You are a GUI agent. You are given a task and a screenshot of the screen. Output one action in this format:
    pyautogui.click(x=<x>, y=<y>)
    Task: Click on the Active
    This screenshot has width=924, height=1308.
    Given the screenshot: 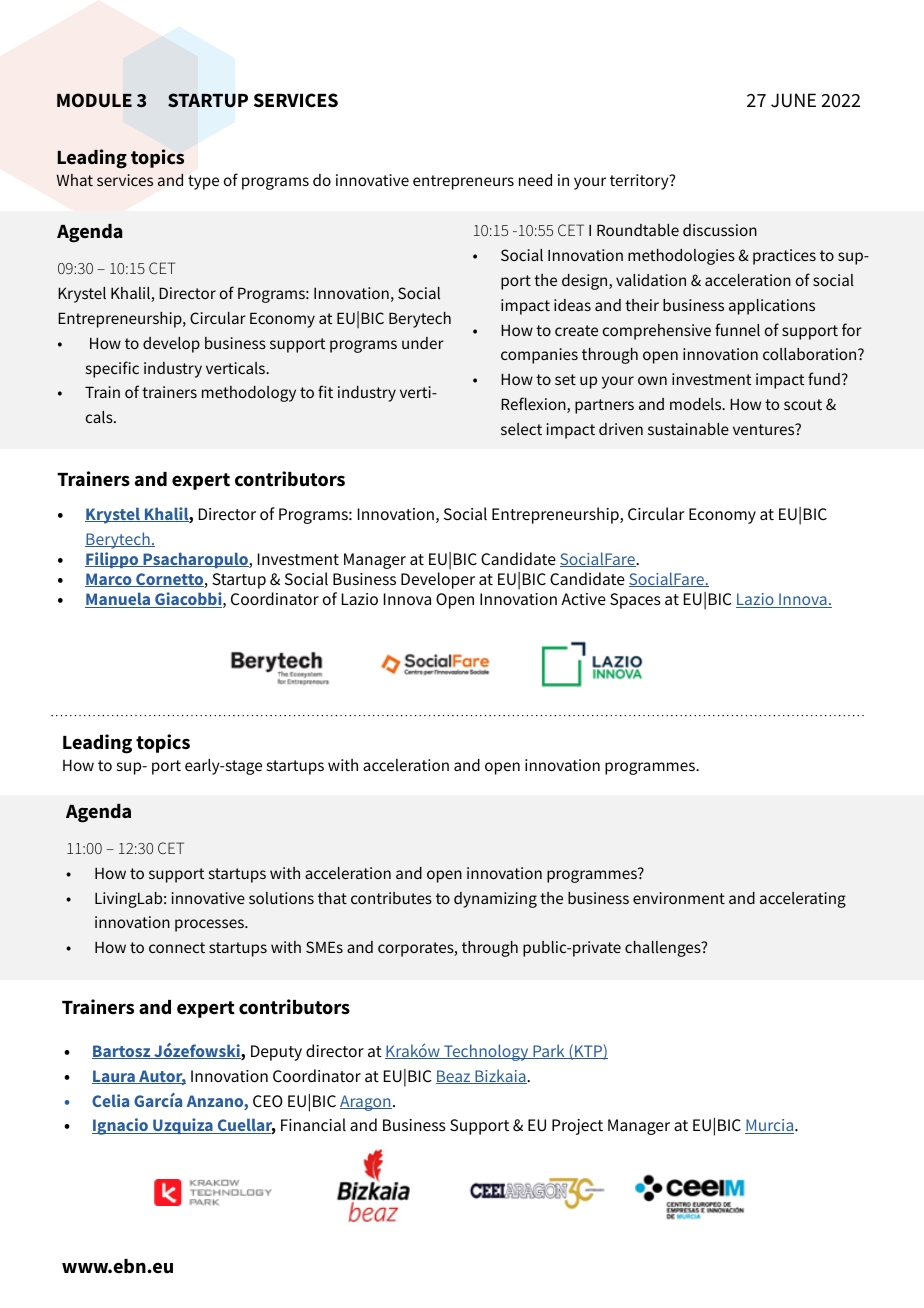 What is the action you would take?
    pyautogui.click(x=583, y=599)
